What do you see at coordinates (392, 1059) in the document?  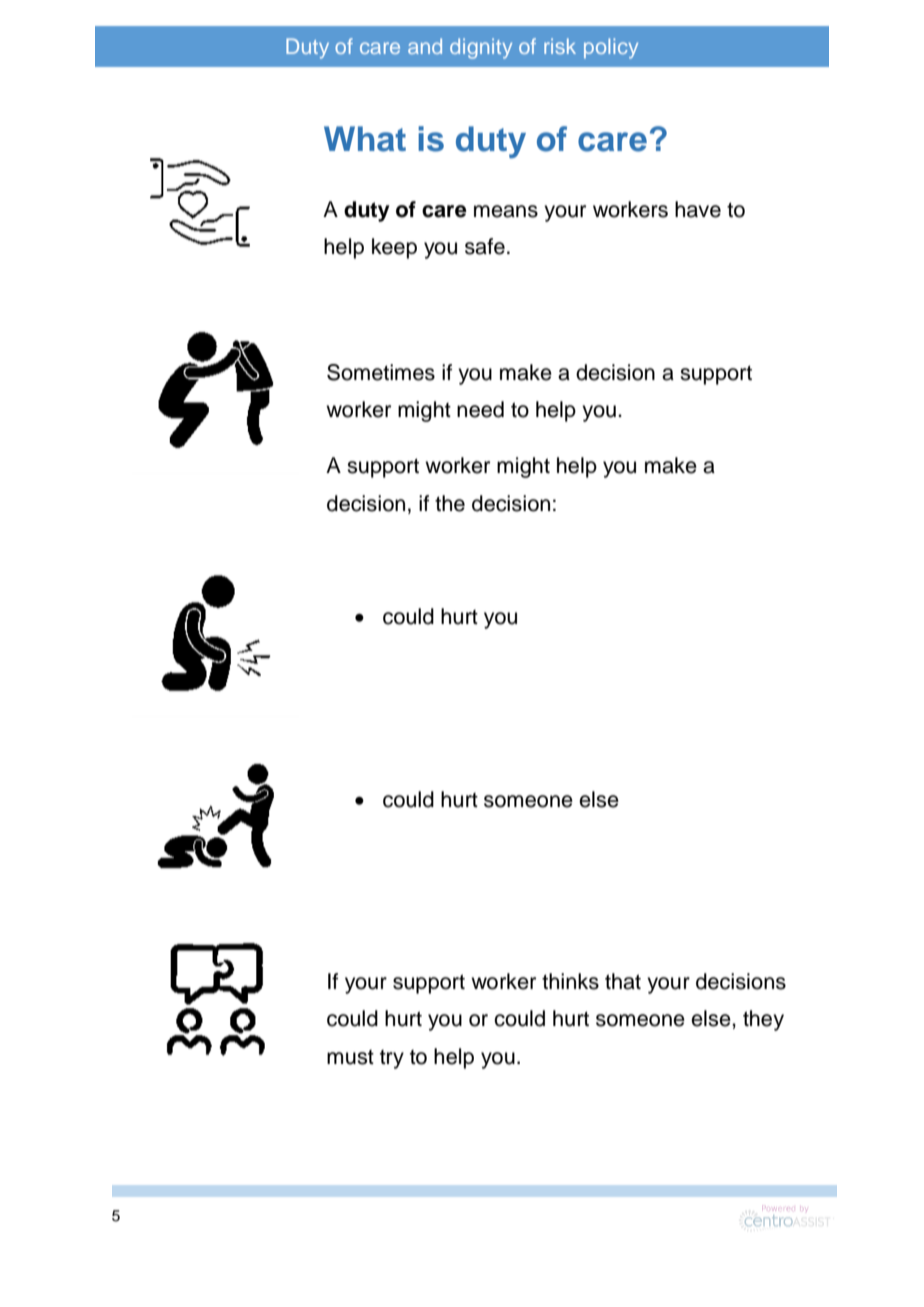 I see `try` at bounding box center [392, 1059].
